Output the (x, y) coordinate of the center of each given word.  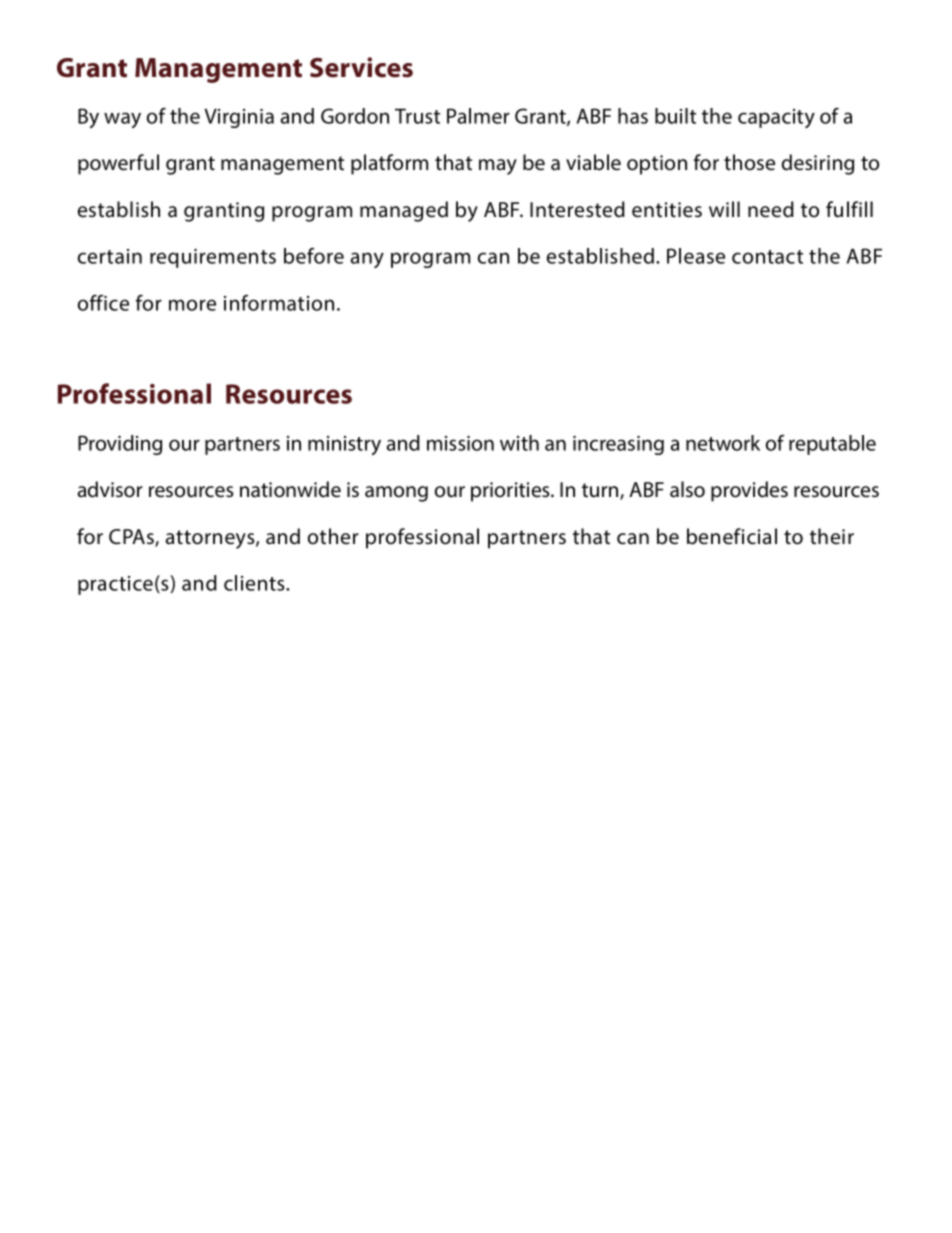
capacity (776, 118)
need (771, 209)
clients (255, 583)
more (192, 305)
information (279, 303)
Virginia (239, 118)
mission (460, 443)
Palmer (478, 116)
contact (767, 257)
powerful (118, 164)
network (723, 443)
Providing (120, 445)
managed (404, 211)
